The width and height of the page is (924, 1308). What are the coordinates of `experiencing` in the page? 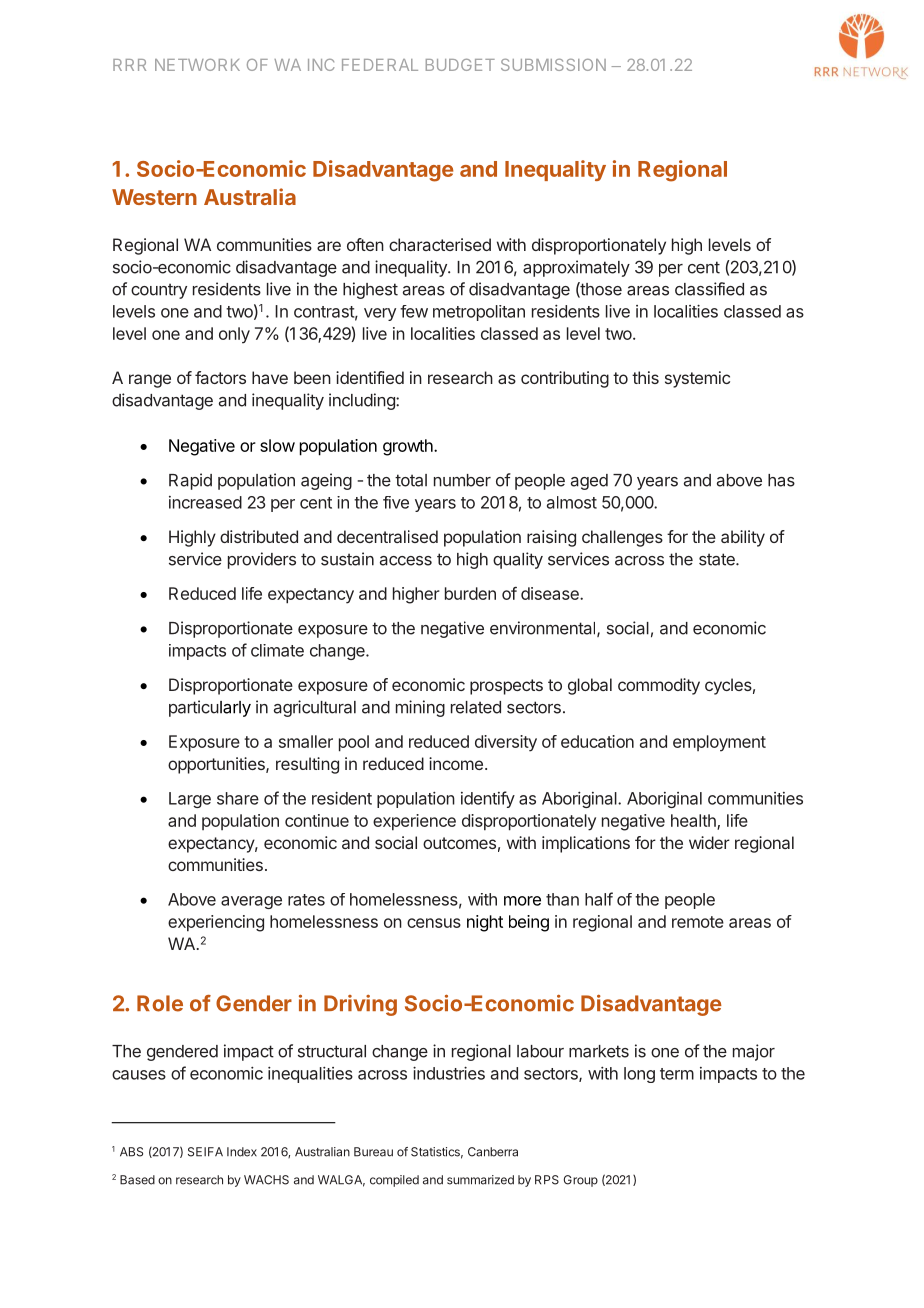 It's located at (216, 923).
